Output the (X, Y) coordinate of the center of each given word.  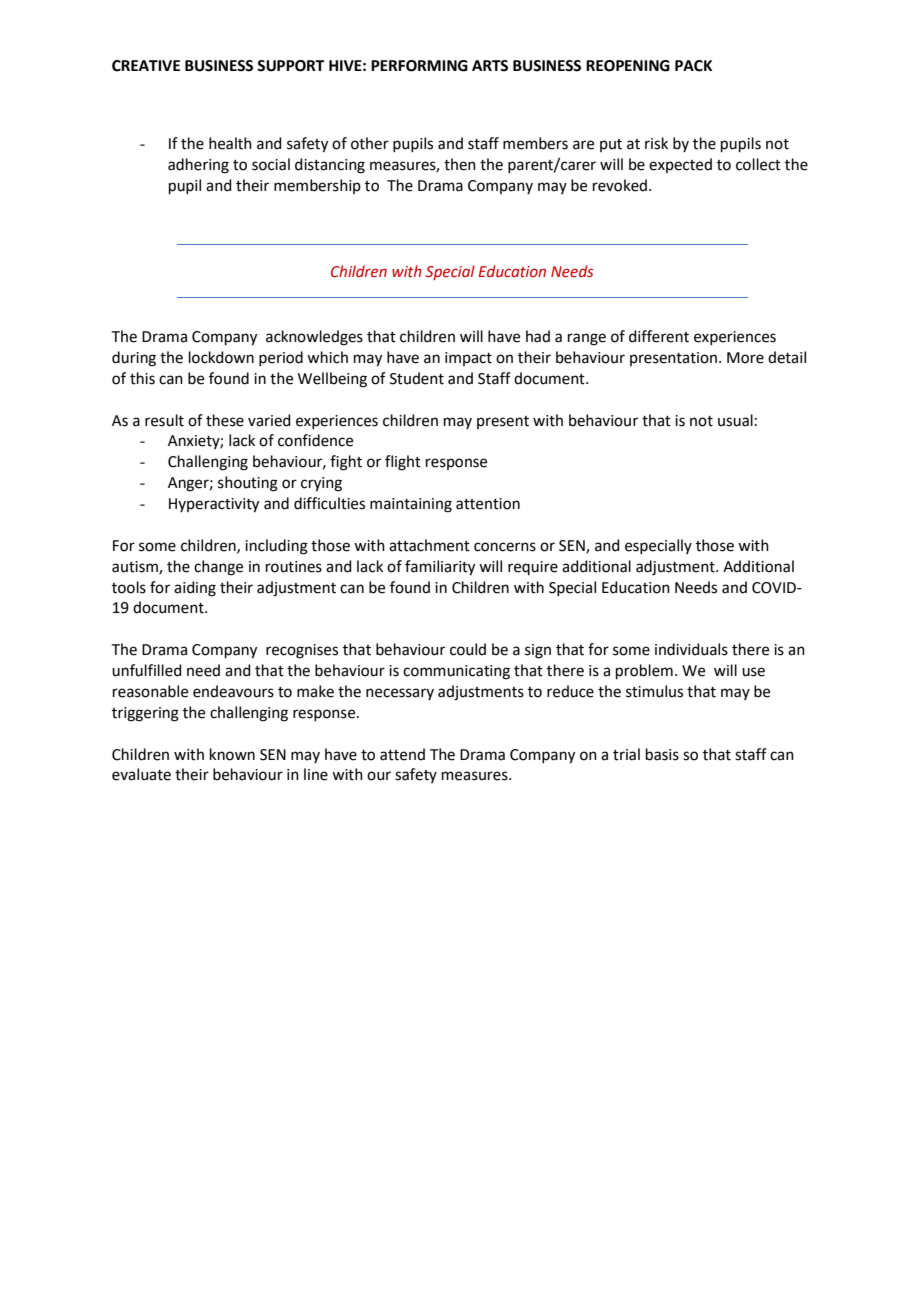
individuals (691, 649)
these (225, 420)
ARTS (490, 66)
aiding (195, 589)
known (232, 754)
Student (417, 378)
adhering (198, 166)
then (460, 164)
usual (735, 420)
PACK (693, 66)
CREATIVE (146, 66)
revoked (620, 185)
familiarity (440, 568)
